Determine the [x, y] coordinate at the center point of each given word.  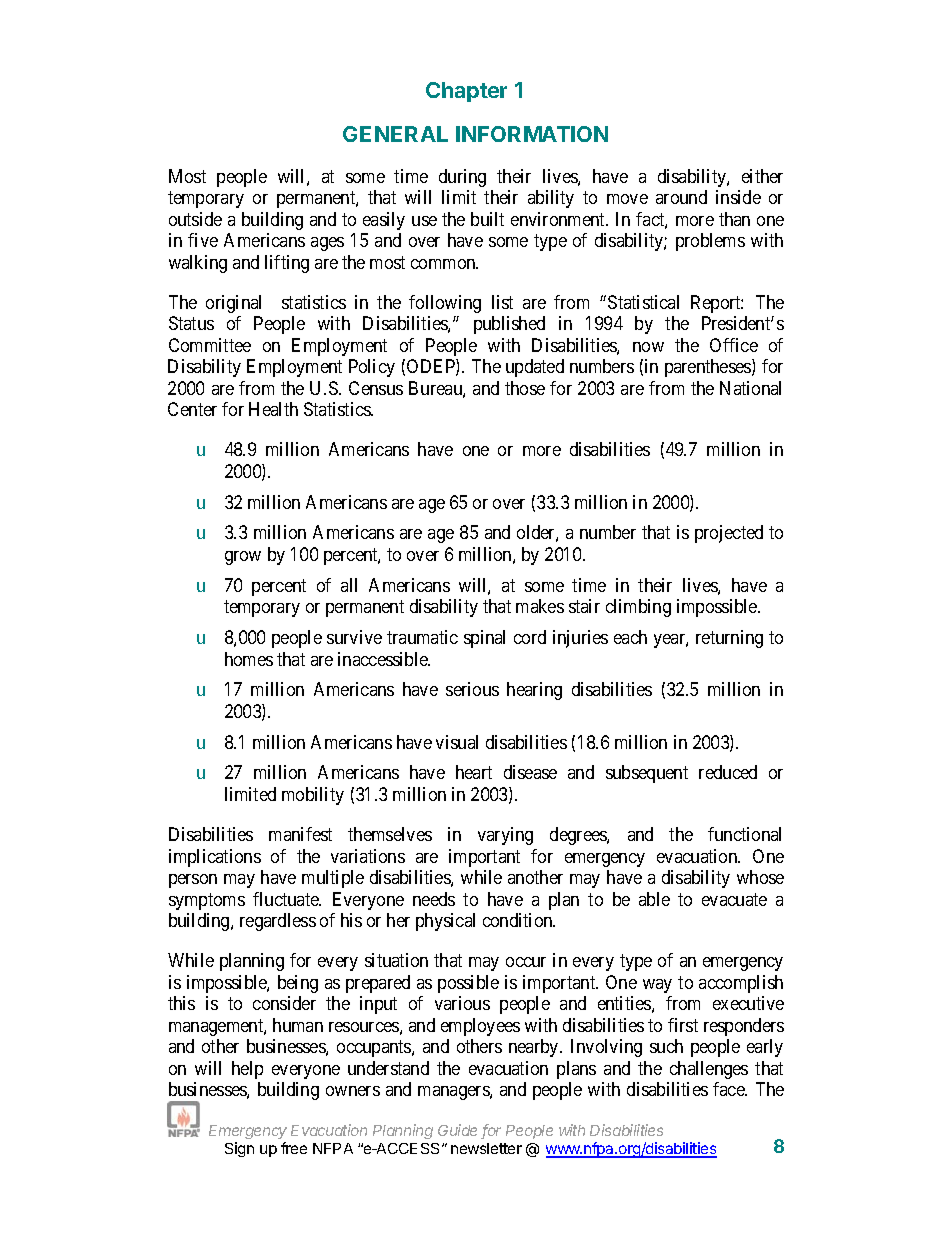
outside [195, 219]
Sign [239, 1149]
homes [249, 659]
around [681, 197]
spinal [484, 639]
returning [729, 639]
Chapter [466, 92]
